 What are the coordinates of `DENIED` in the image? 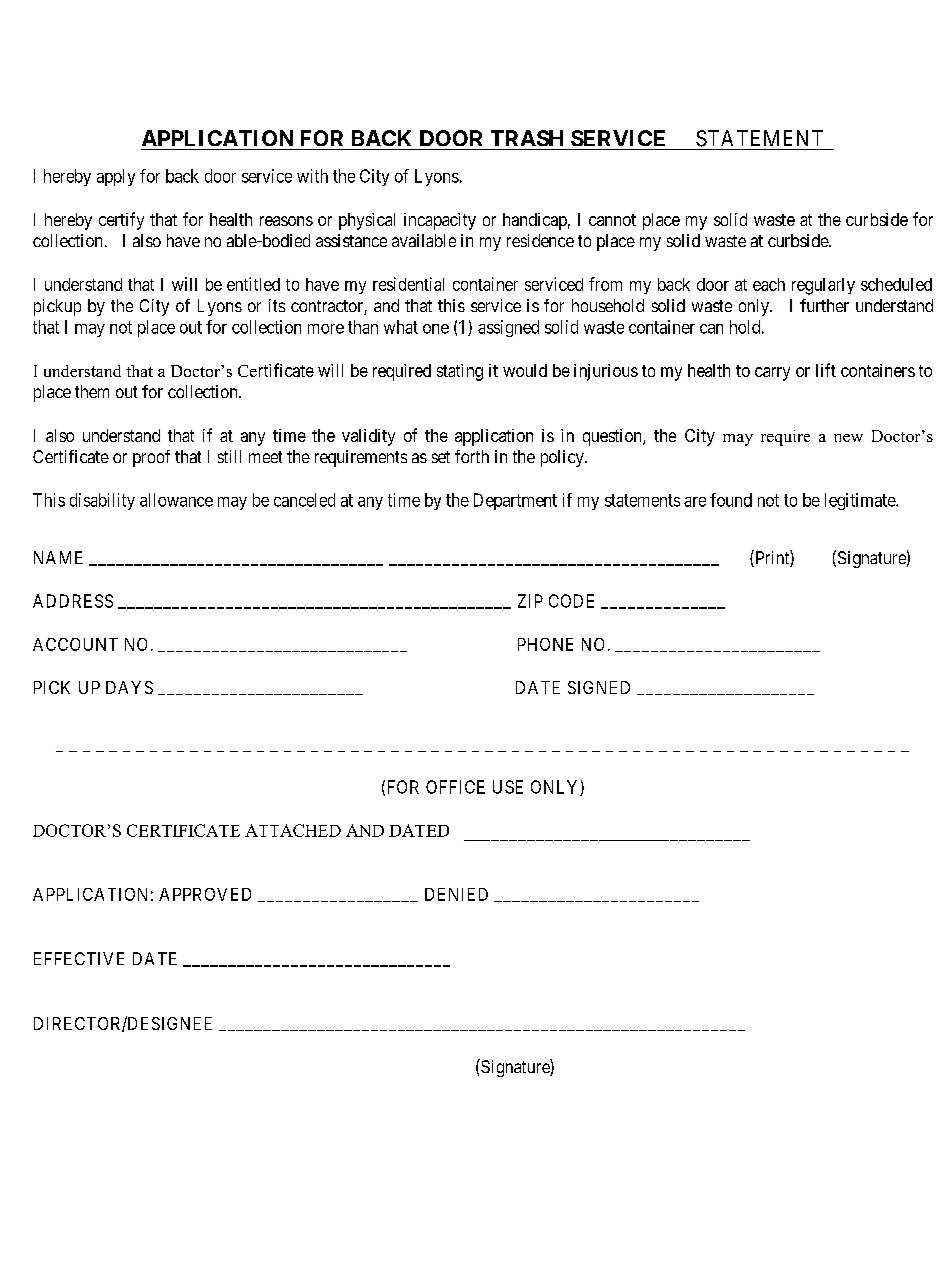 It's located at (456, 894).
